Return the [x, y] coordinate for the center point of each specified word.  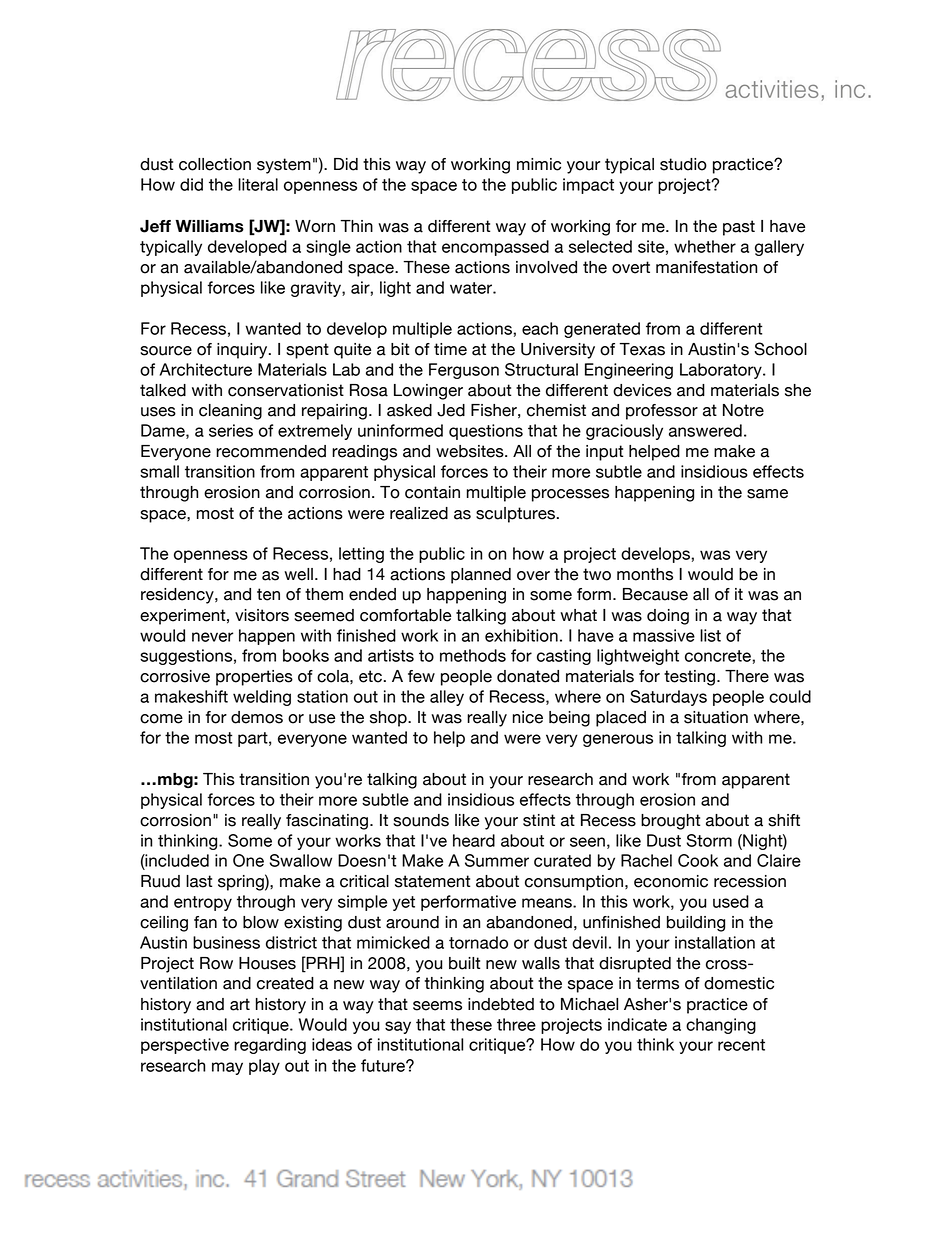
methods [473, 655]
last [199, 881]
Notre [743, 410]
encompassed [495, 248]
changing [721, 1026]
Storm [709, 840]
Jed [451, 410]
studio [683, 164]
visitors [262, 615]
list [710, 635]
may [227, 1068]
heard [474, 840]
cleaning [230, 412]
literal [258, 184]
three [516, 1024]
